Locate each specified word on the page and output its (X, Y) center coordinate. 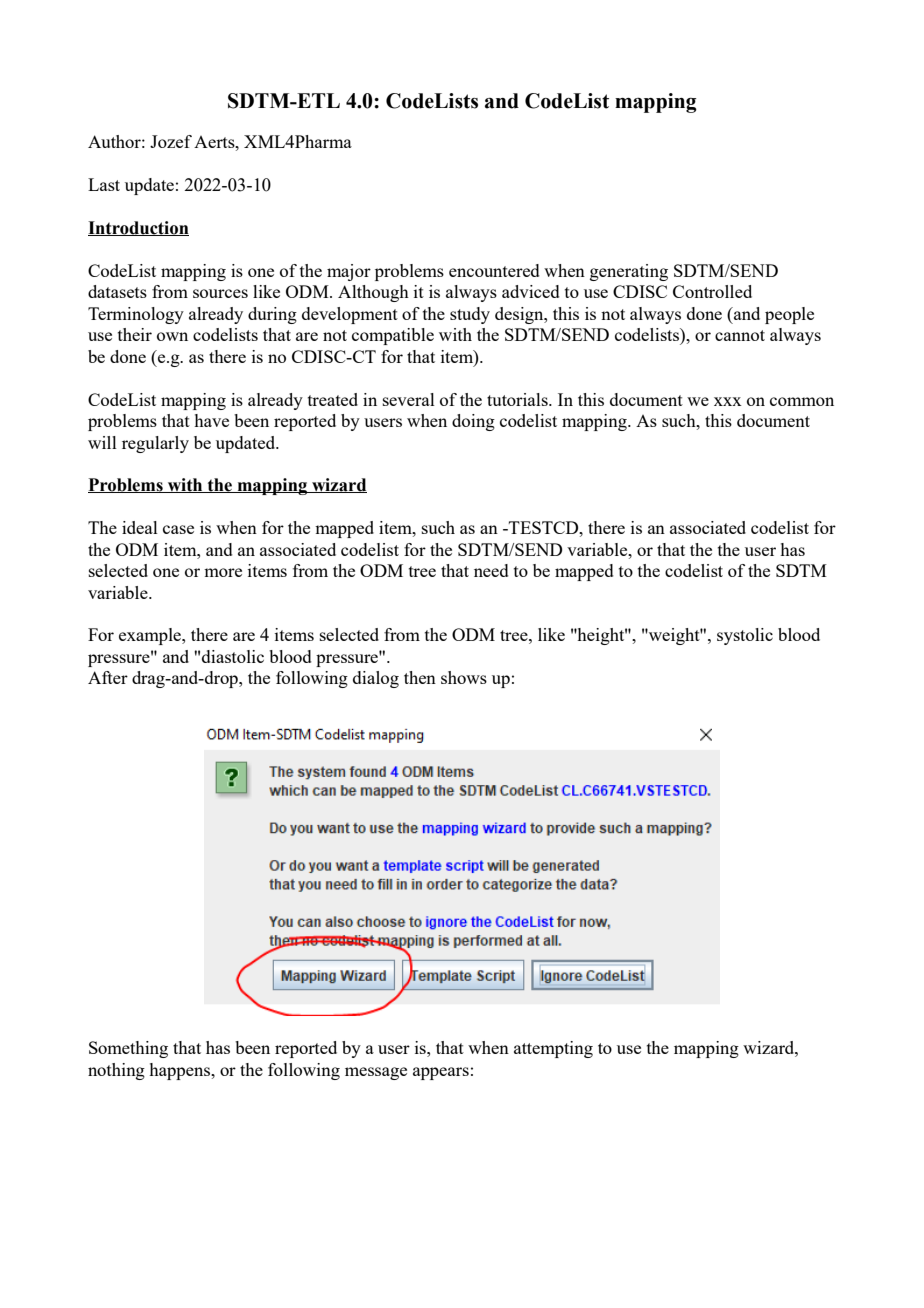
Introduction (138, 228)
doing (473, 422)
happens (181, 1071)
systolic (745, 636)
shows (464, 677)
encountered (494, 270)
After (108, 677)
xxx (728, 401)
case (178, 529)
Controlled (712, 291)
